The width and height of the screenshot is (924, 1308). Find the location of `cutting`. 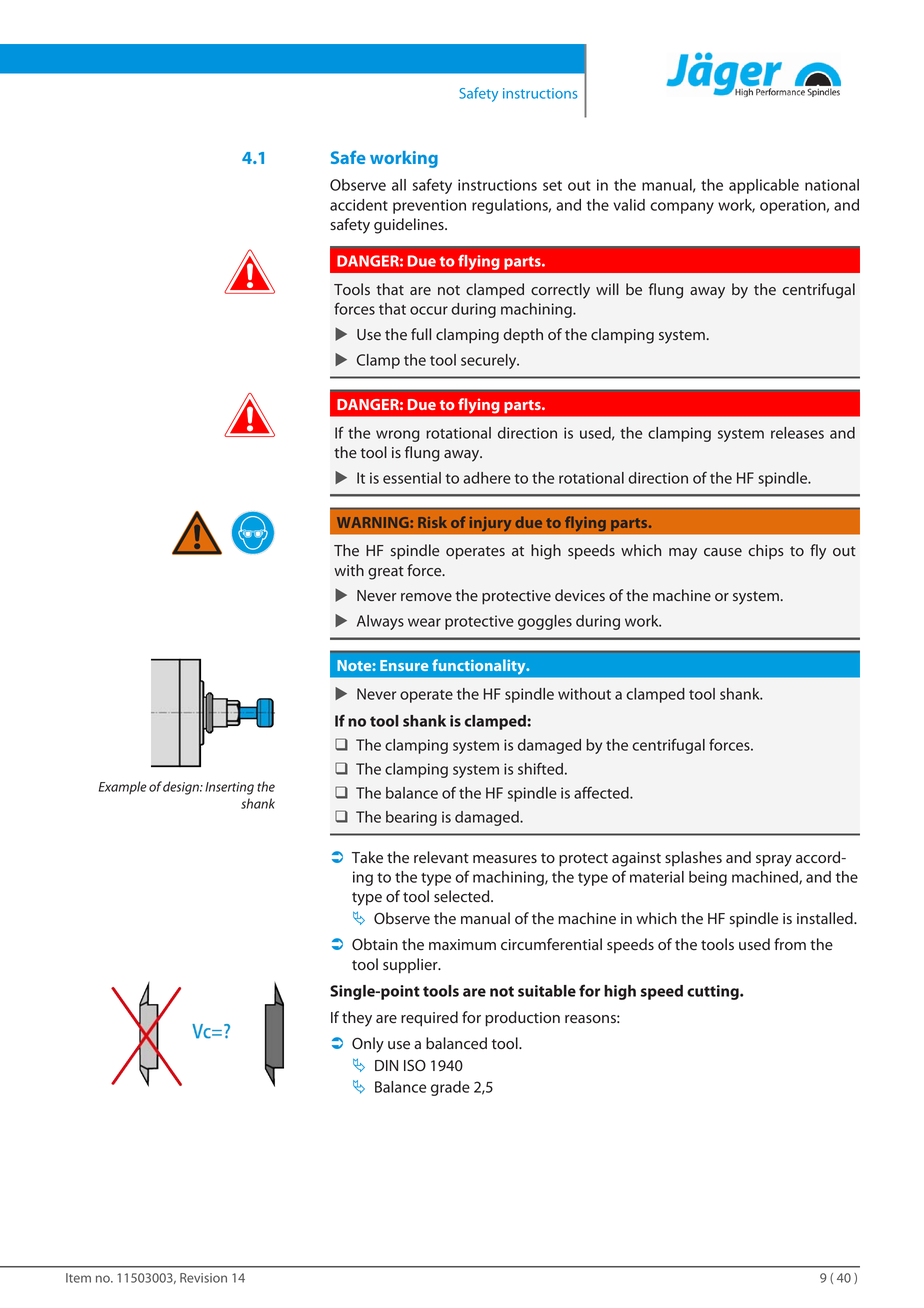

cutting is located at coordinates (714, 992).
